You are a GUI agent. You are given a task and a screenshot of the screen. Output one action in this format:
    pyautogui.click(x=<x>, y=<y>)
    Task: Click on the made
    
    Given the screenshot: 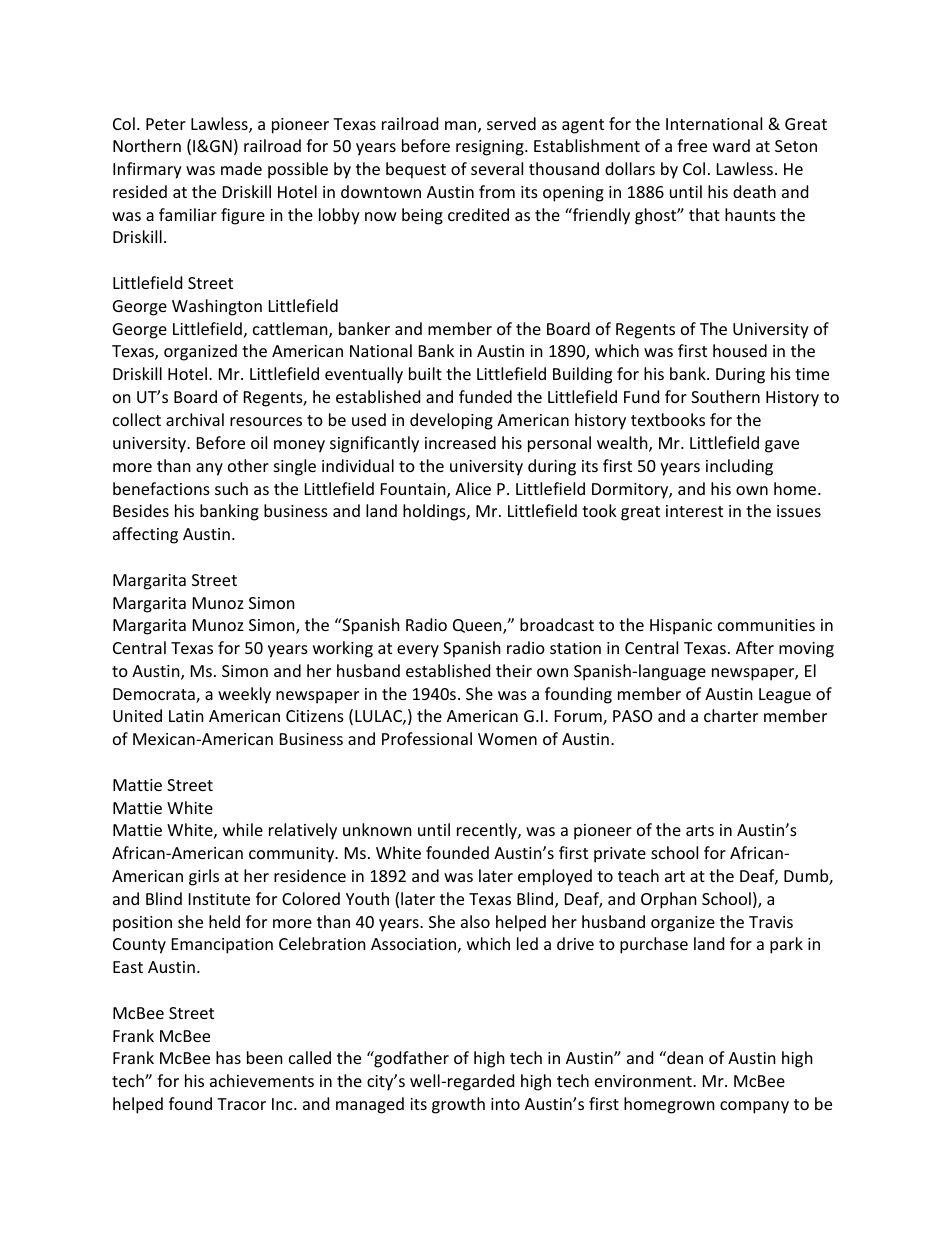 What is the action you would take?
    pyautogui.click(x=241, y=168)
